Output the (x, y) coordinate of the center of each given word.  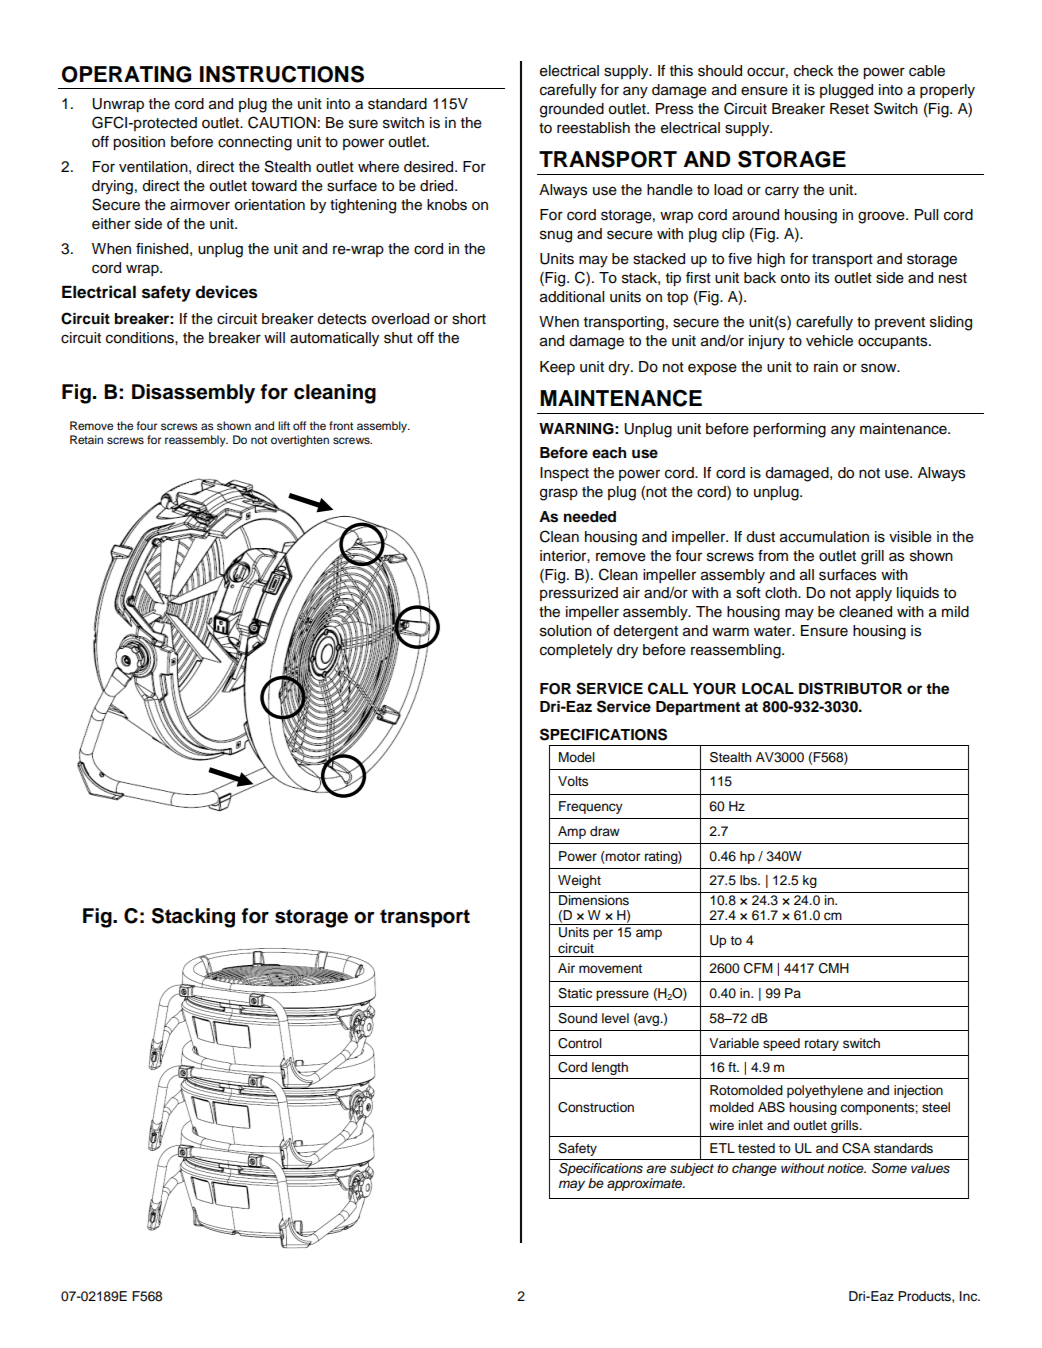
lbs (749, 880)
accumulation (824, 537)
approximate (646, 1184)
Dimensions (594, 900)
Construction (596, 1107)
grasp (559, 494)
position (139, 143)
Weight (579, 881)
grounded (572, 110)
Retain (86, 439)
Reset (849, 109)
